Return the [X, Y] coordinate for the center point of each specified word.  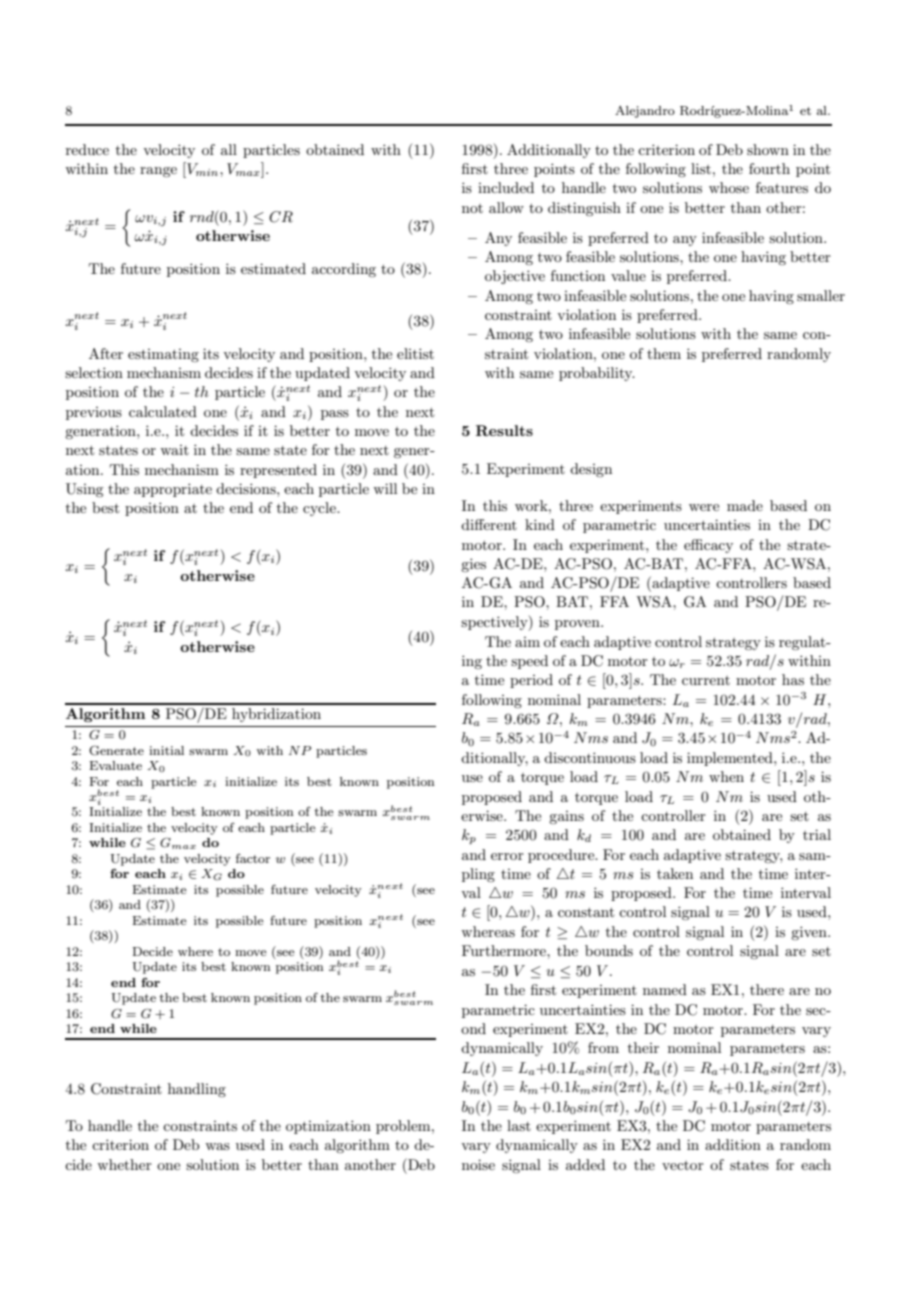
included [506, 187]
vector [683, 1165]
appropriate [173, 490]
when [726, 776]
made [745, 505]
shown [768, 149]
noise [478, 1164]
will [385, 488]
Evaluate [115, 765]
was [217, 1146]
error [507, 856]
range [158, 172]
